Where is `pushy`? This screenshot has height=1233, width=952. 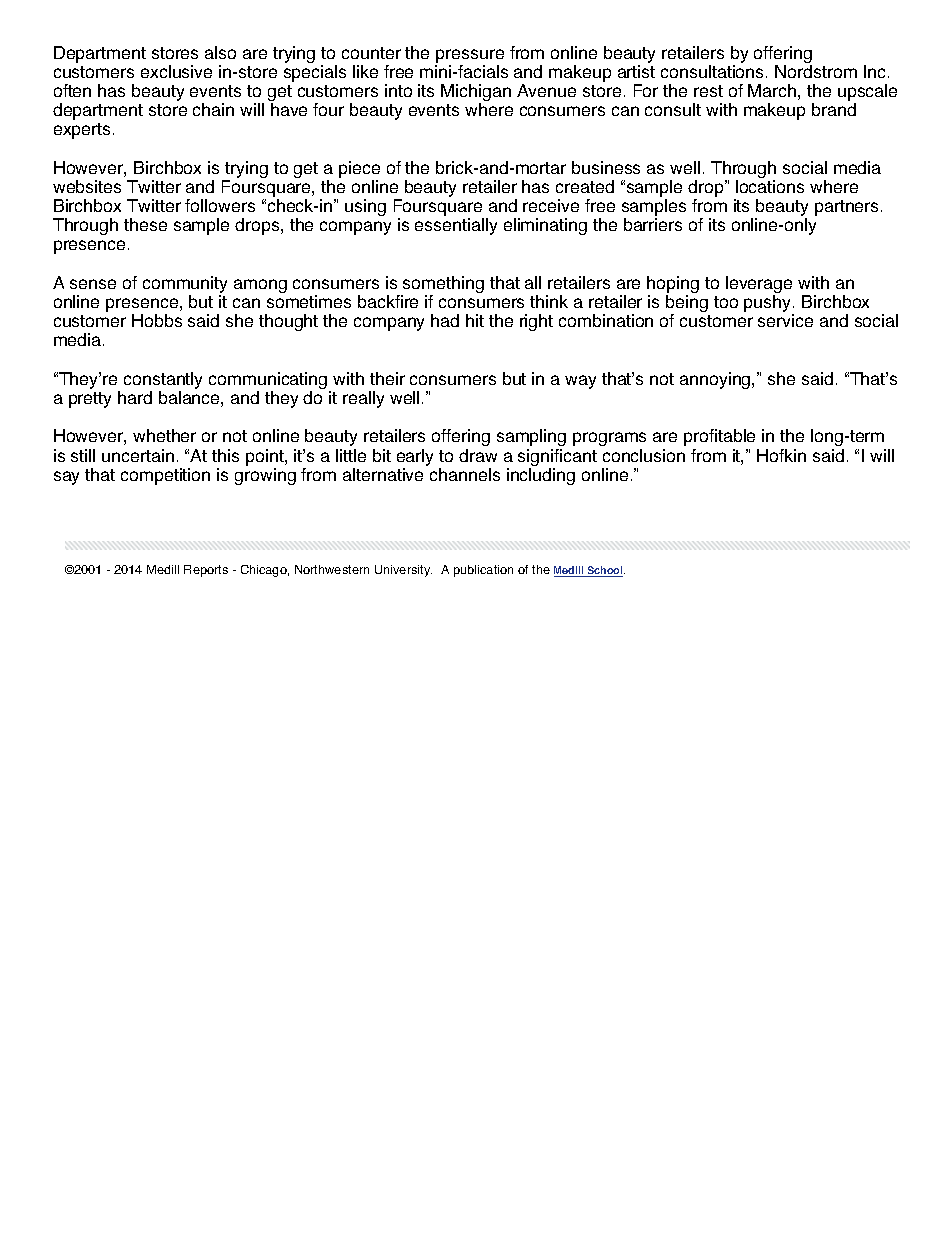 pushy is located at coordinates (769, 305).
